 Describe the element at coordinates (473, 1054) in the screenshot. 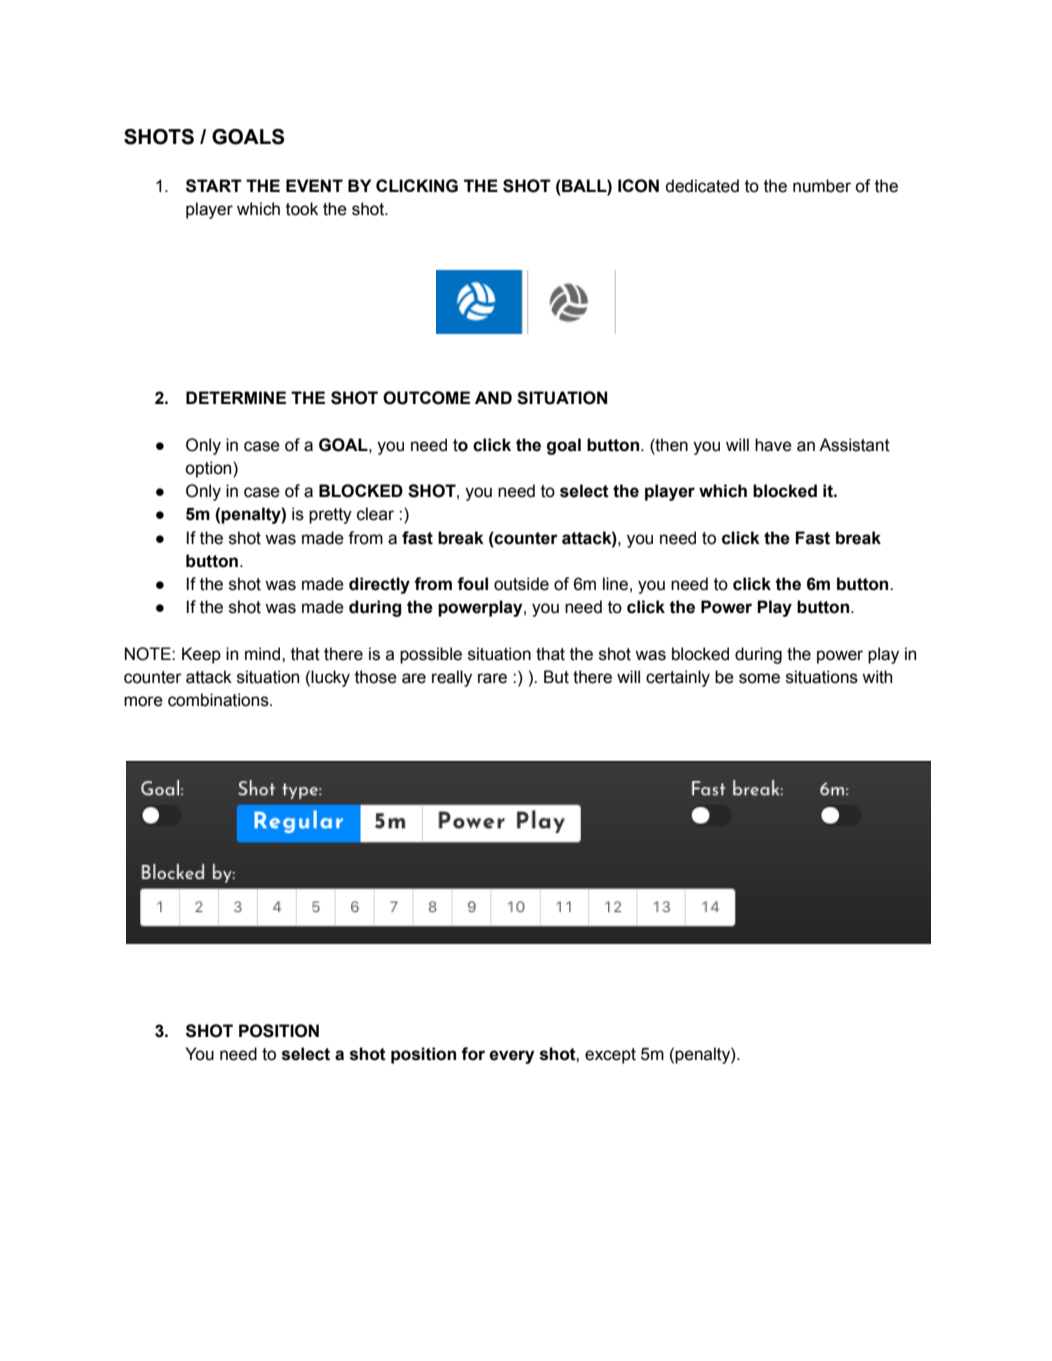

I see `for` at that location.
